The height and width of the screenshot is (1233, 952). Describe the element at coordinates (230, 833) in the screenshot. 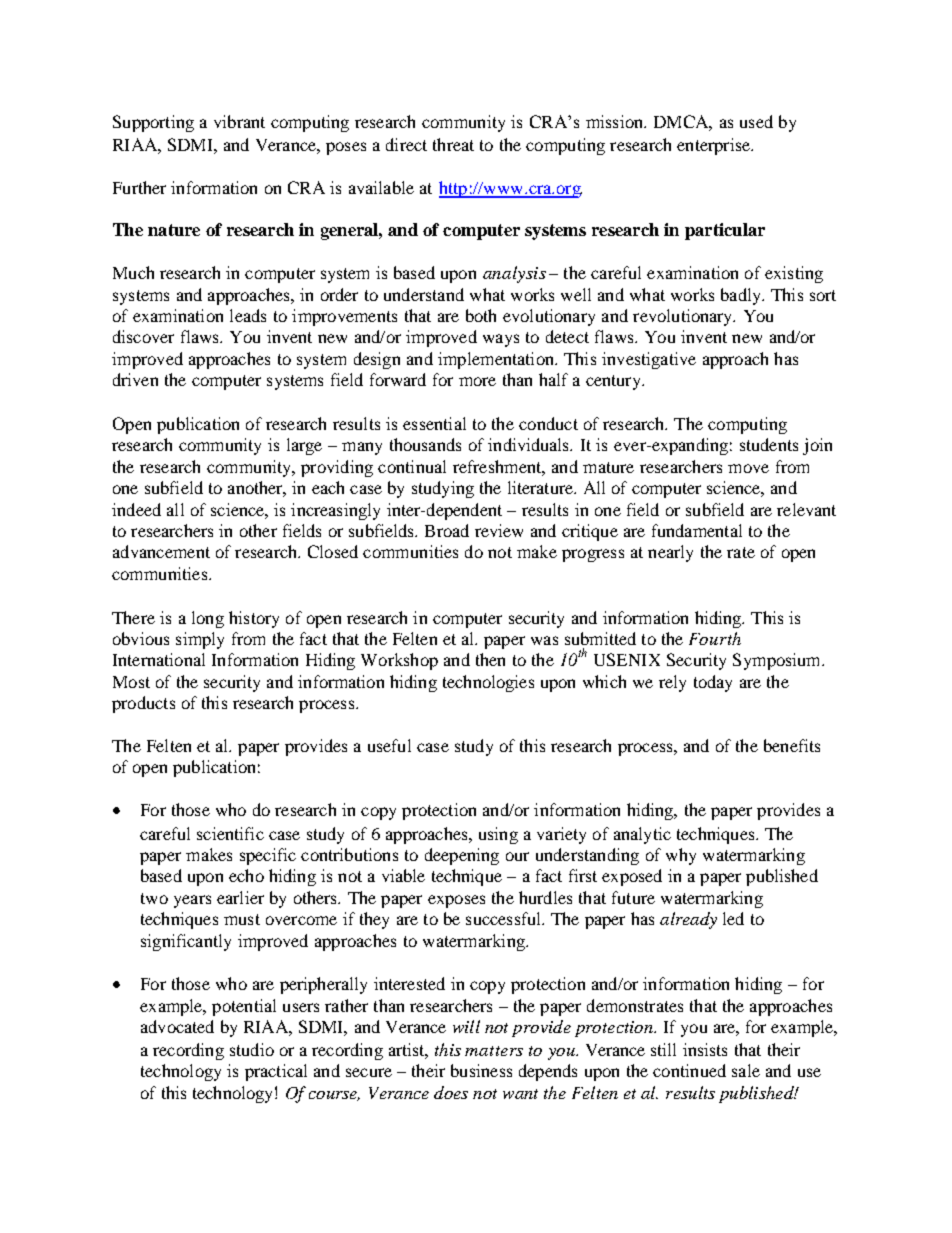

I see `scientific` at that location.
